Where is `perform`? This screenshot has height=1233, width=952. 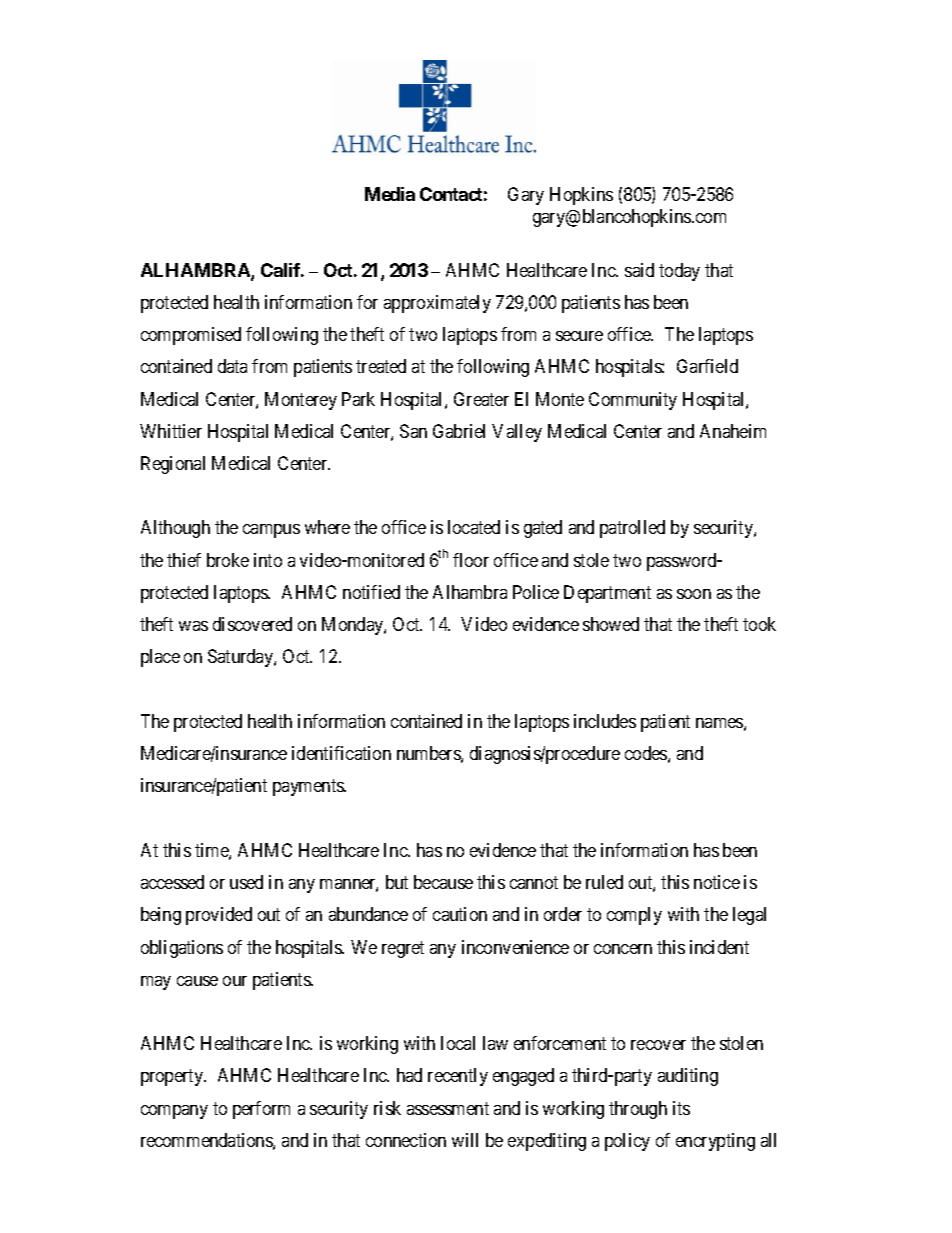 perform is located at coordinates (261, 1110).
